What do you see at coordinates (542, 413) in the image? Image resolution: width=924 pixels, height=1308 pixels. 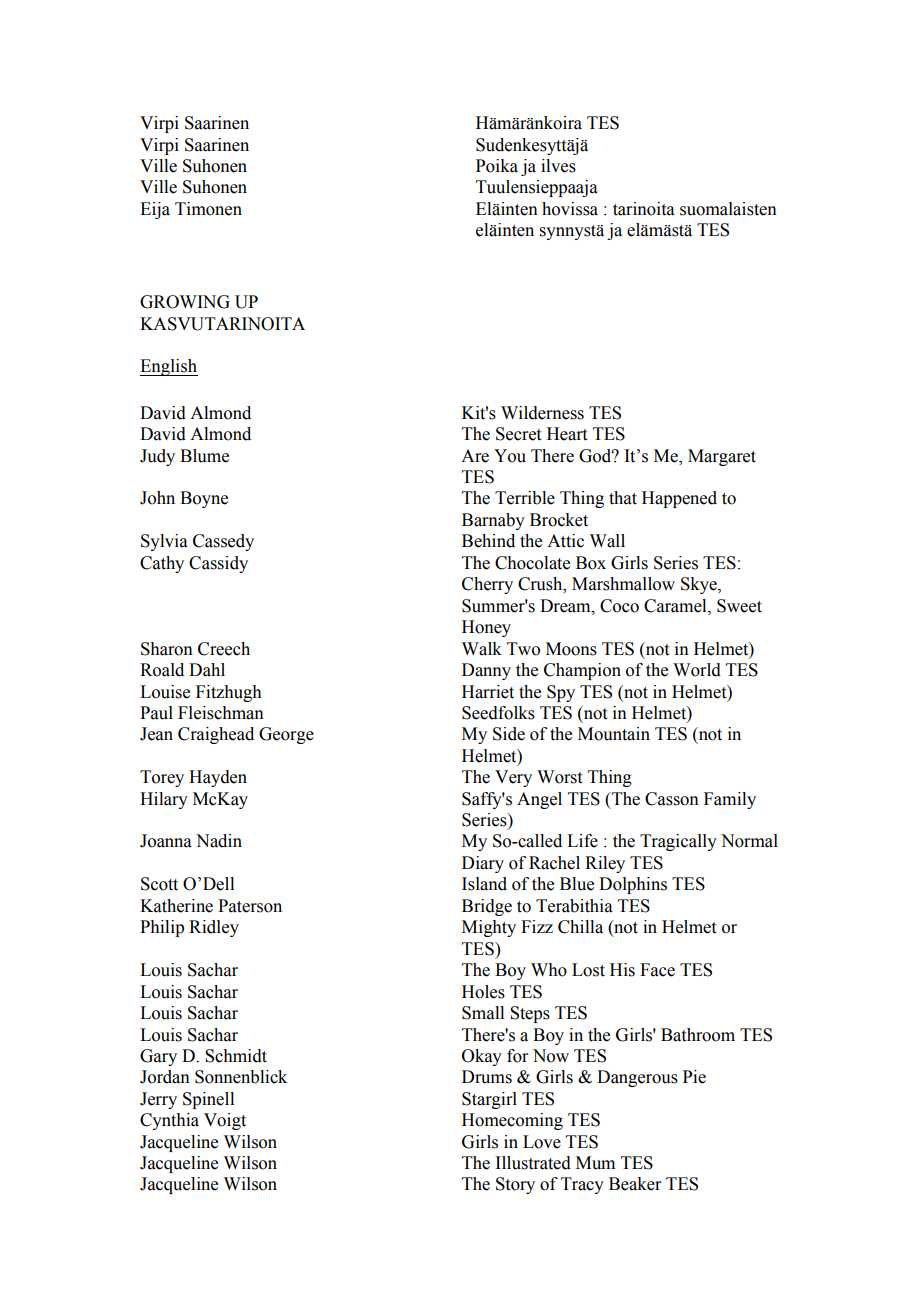 I see `Wilderness` at bounding box center [542, 413].
